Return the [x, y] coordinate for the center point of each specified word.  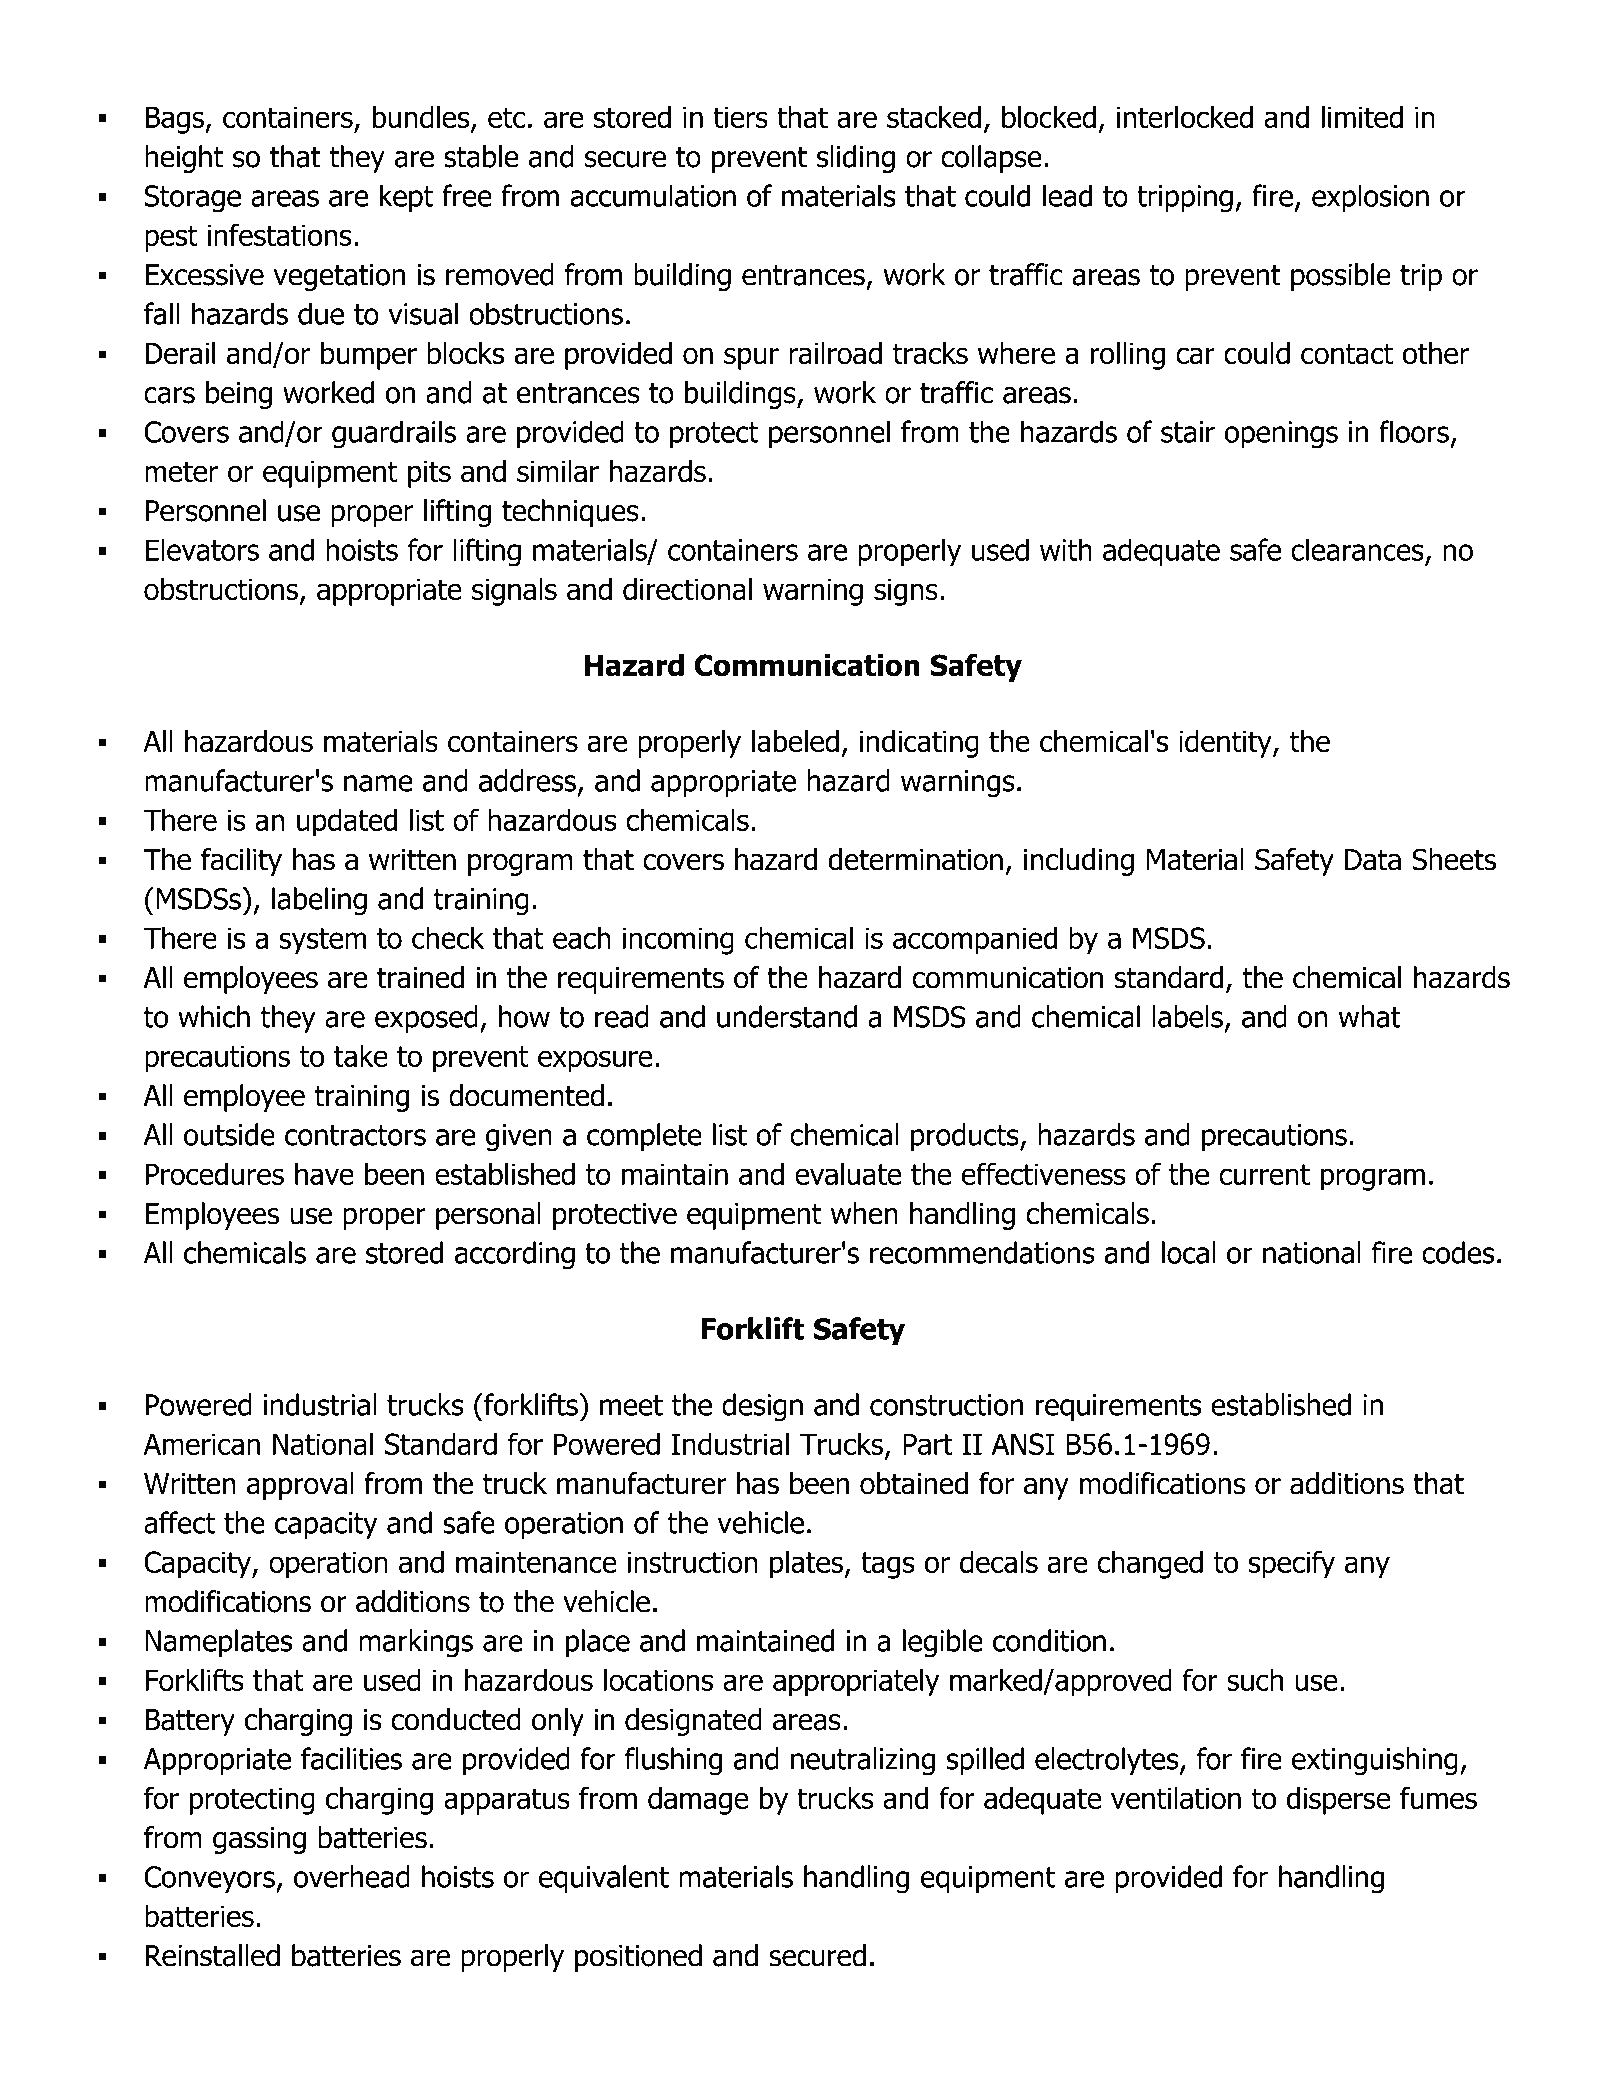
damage [698, 1801]
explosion [1370, 198]
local [1188, 1252]
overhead [352, 1876]
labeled [795, 741]
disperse [1338, 1801]
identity [1226, 744]
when [864, 1213]
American [201, 1444]
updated [347, 822]
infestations [280, 234]
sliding [856, 159]
